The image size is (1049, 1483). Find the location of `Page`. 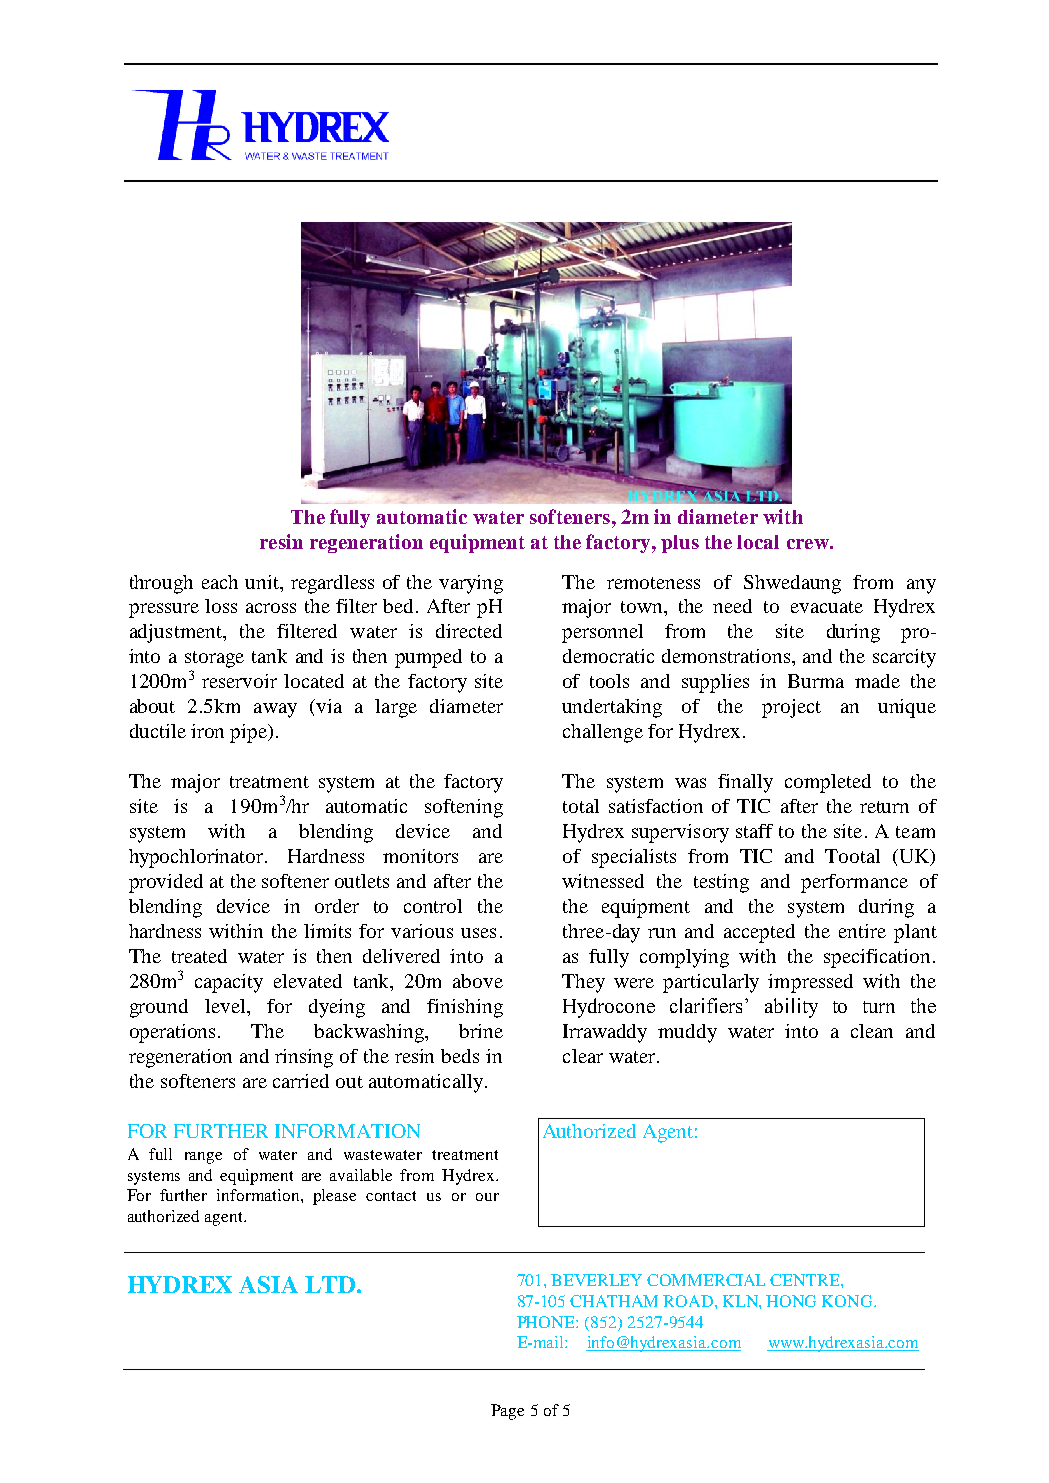

Page is located at coordinates (507, 1412).
